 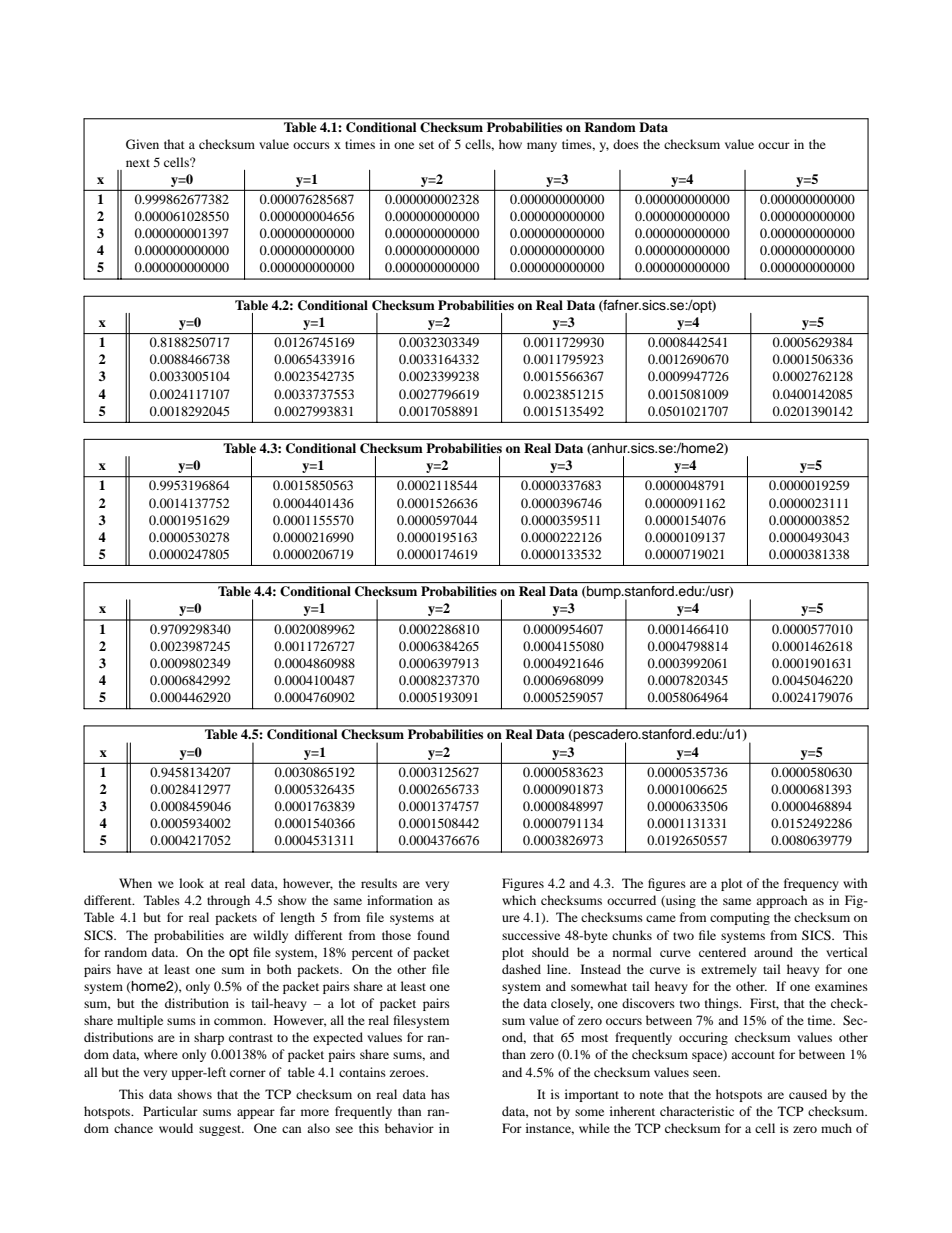 I want to click on frequency, so click(x=811, y=884).
